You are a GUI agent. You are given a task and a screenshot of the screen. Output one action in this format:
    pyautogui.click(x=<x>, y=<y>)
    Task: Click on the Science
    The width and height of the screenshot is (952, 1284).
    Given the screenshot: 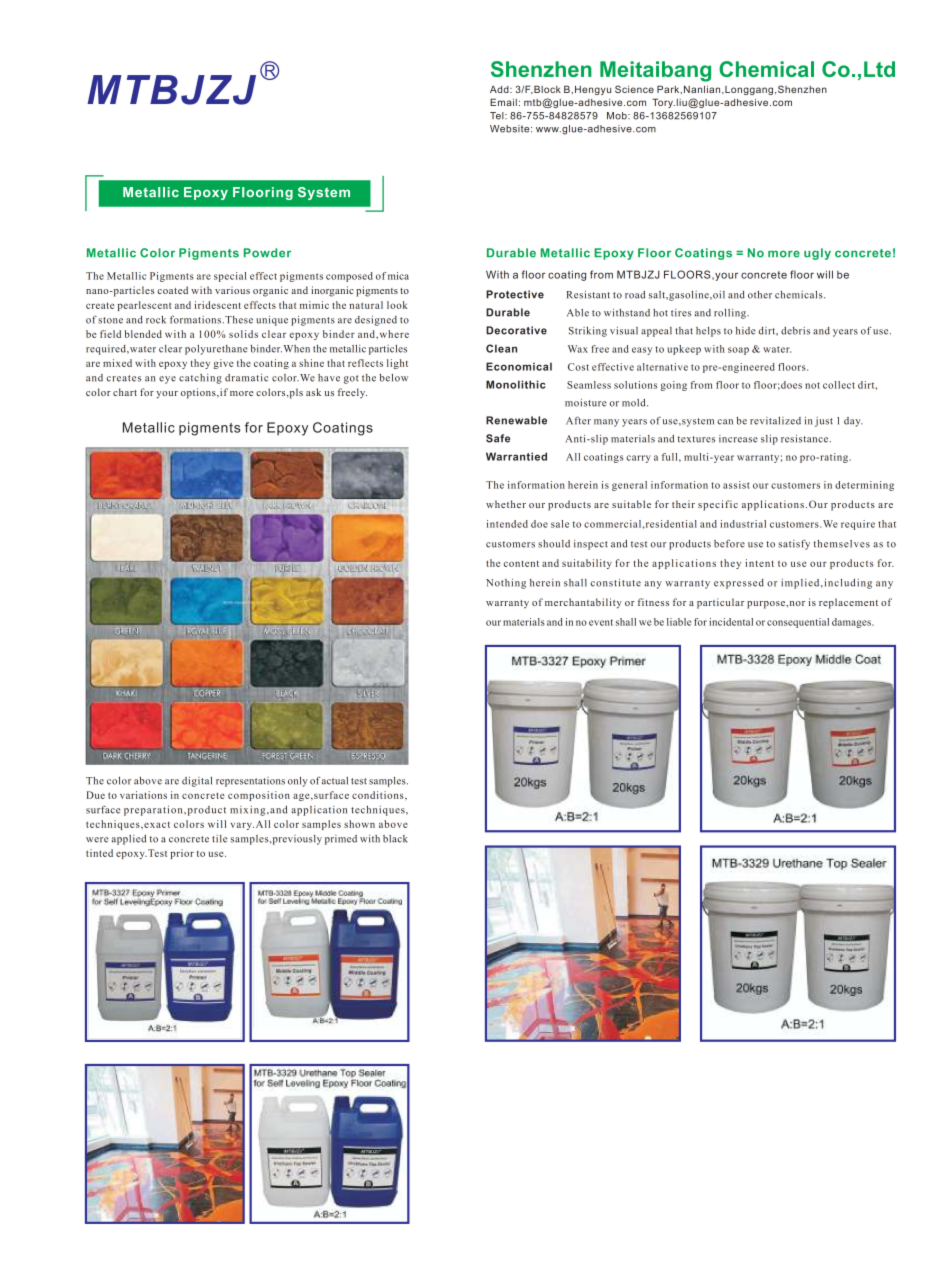 What is the action you would take?
    pyautogui.click(x=634, y=89)
